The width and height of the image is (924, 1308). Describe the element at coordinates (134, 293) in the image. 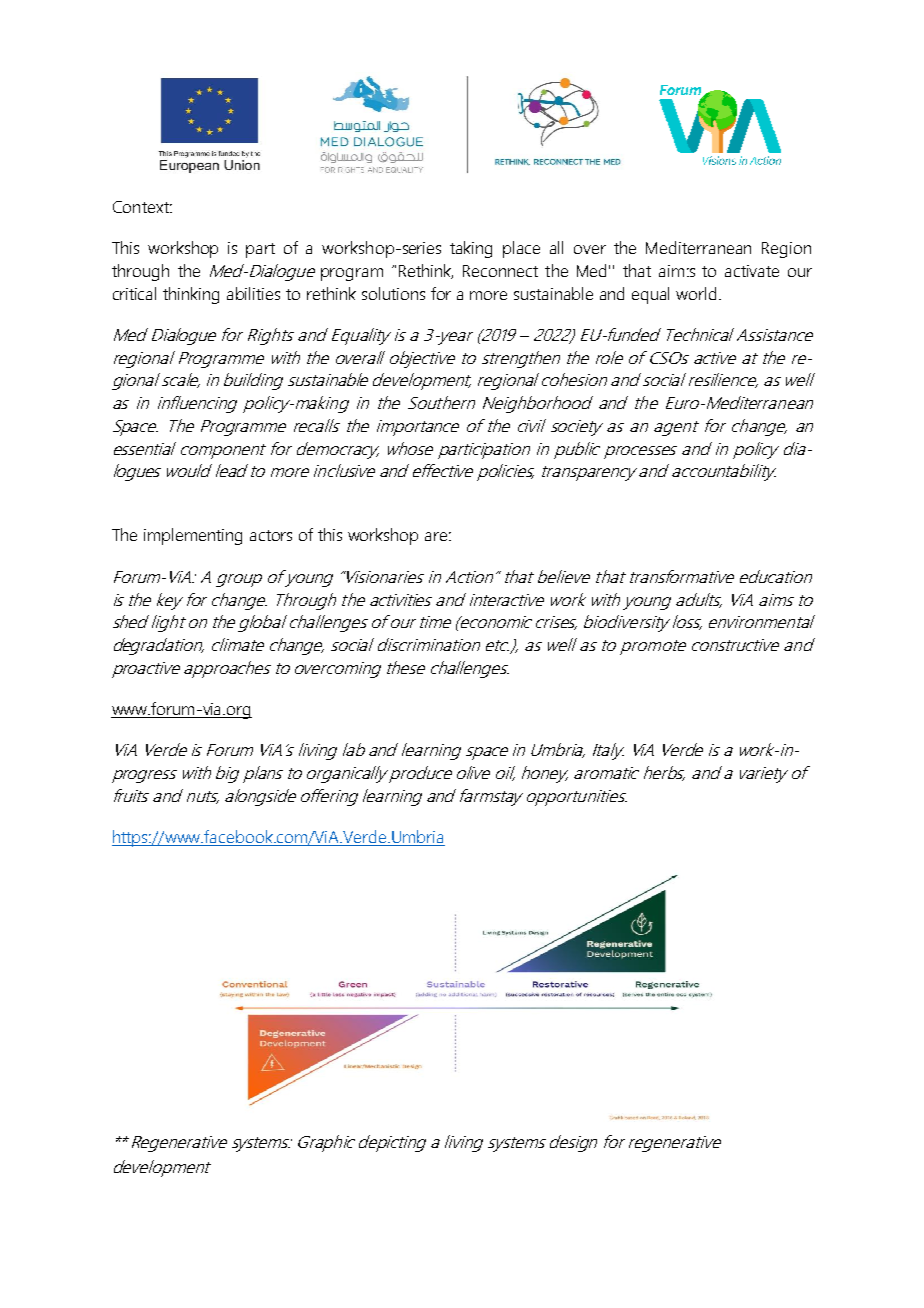

I see `critical` at that location.
